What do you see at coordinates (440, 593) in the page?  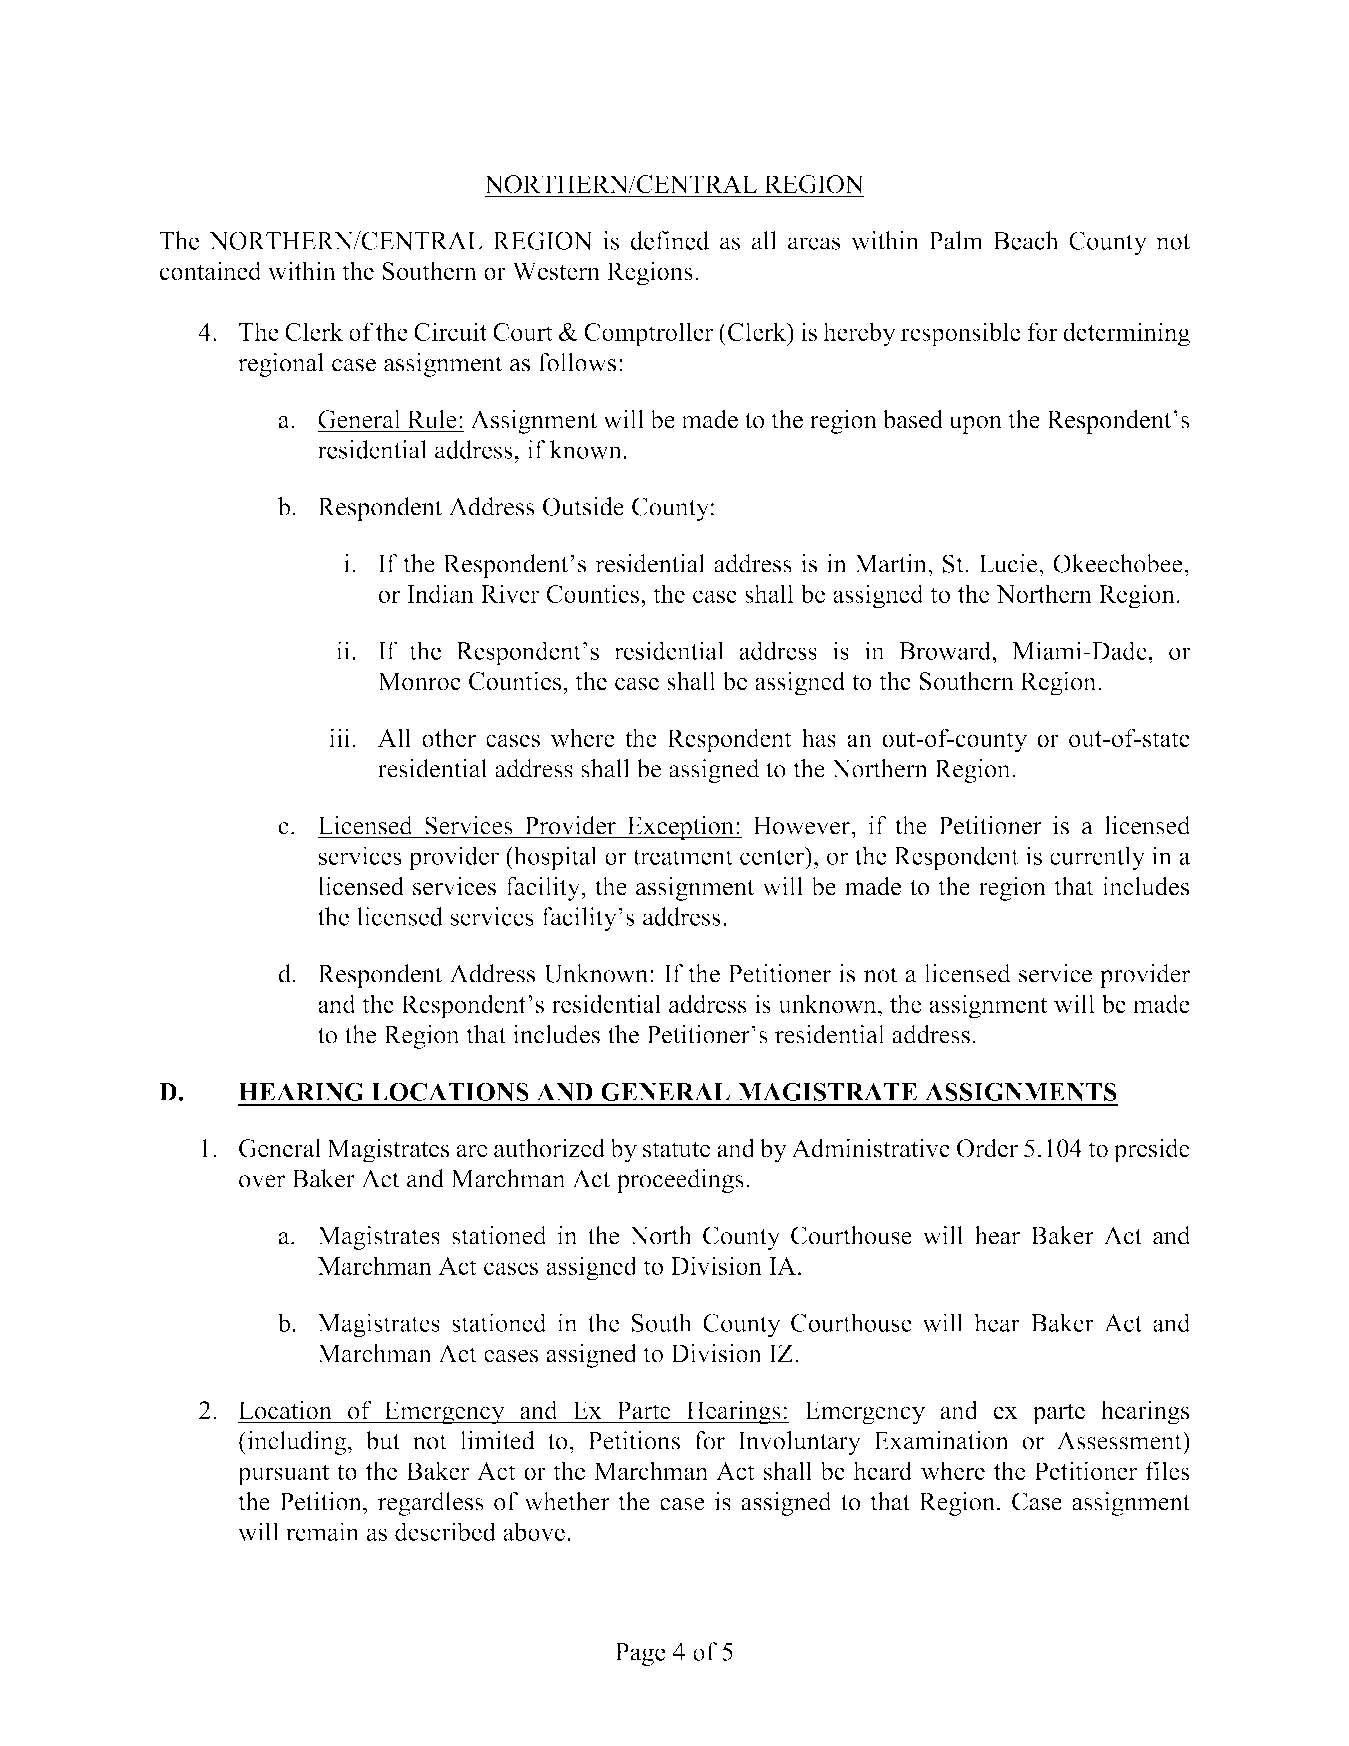 I see `Indian` at bounding box center [440, 593].
